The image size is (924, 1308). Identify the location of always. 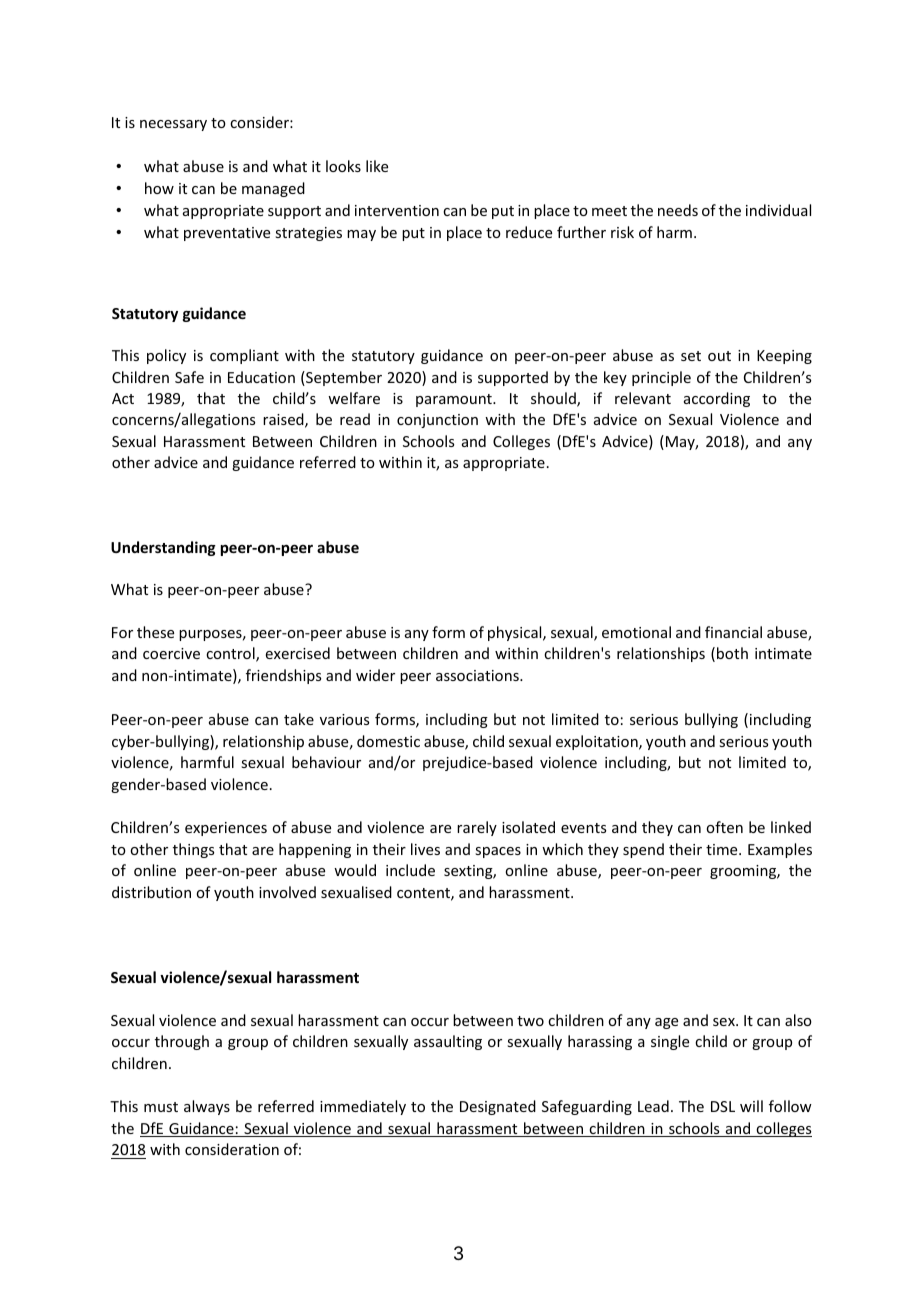
(207, 1107).
